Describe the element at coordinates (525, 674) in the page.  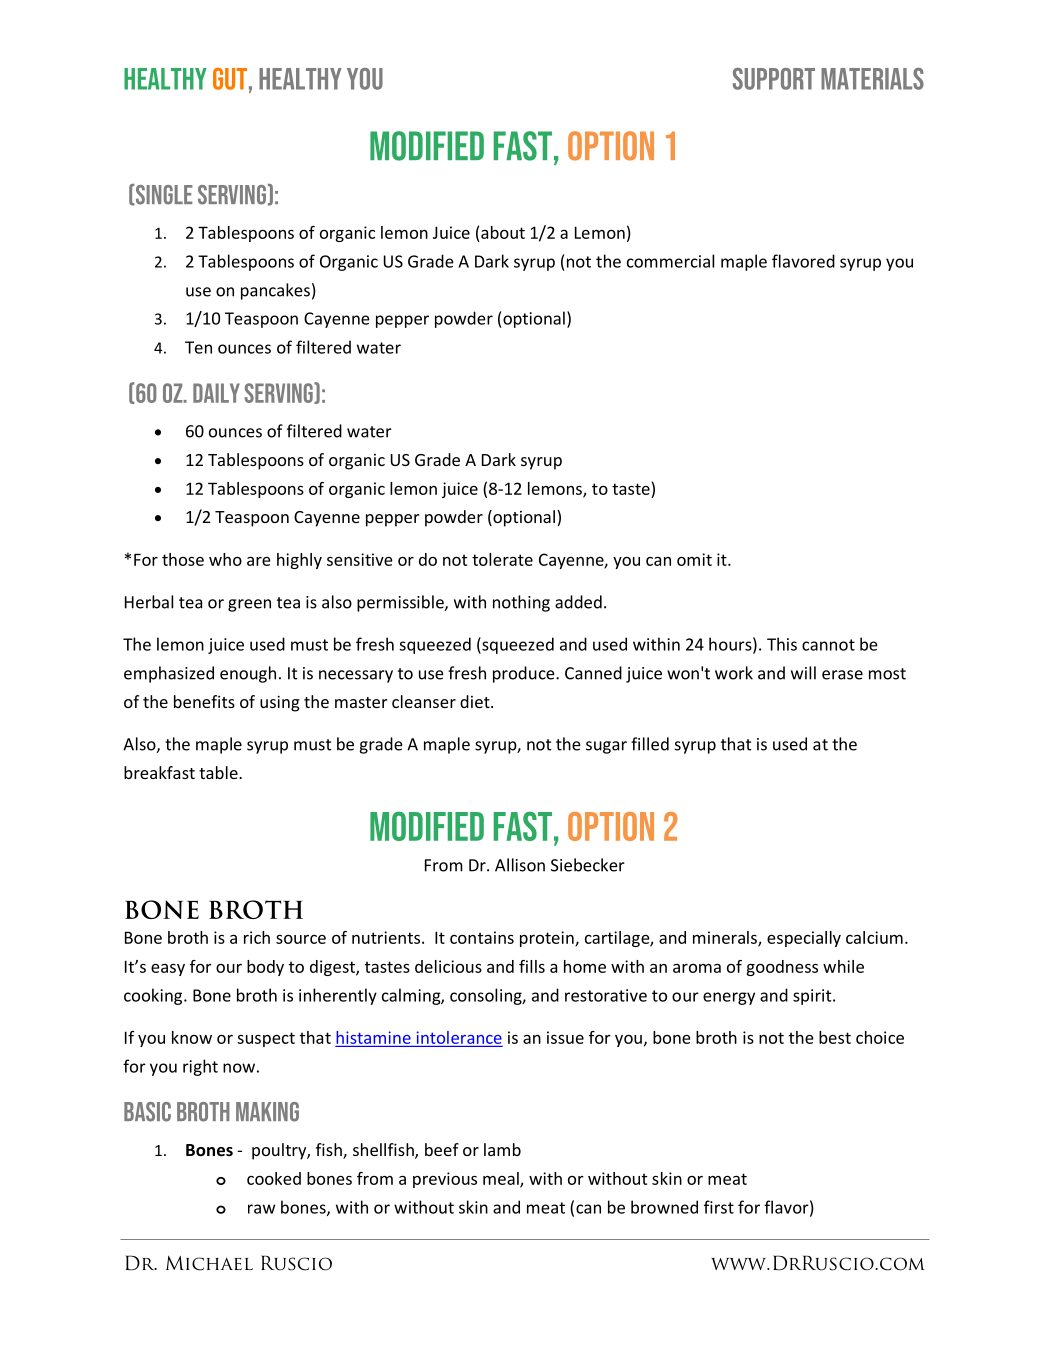
I see `produce` at that location.
